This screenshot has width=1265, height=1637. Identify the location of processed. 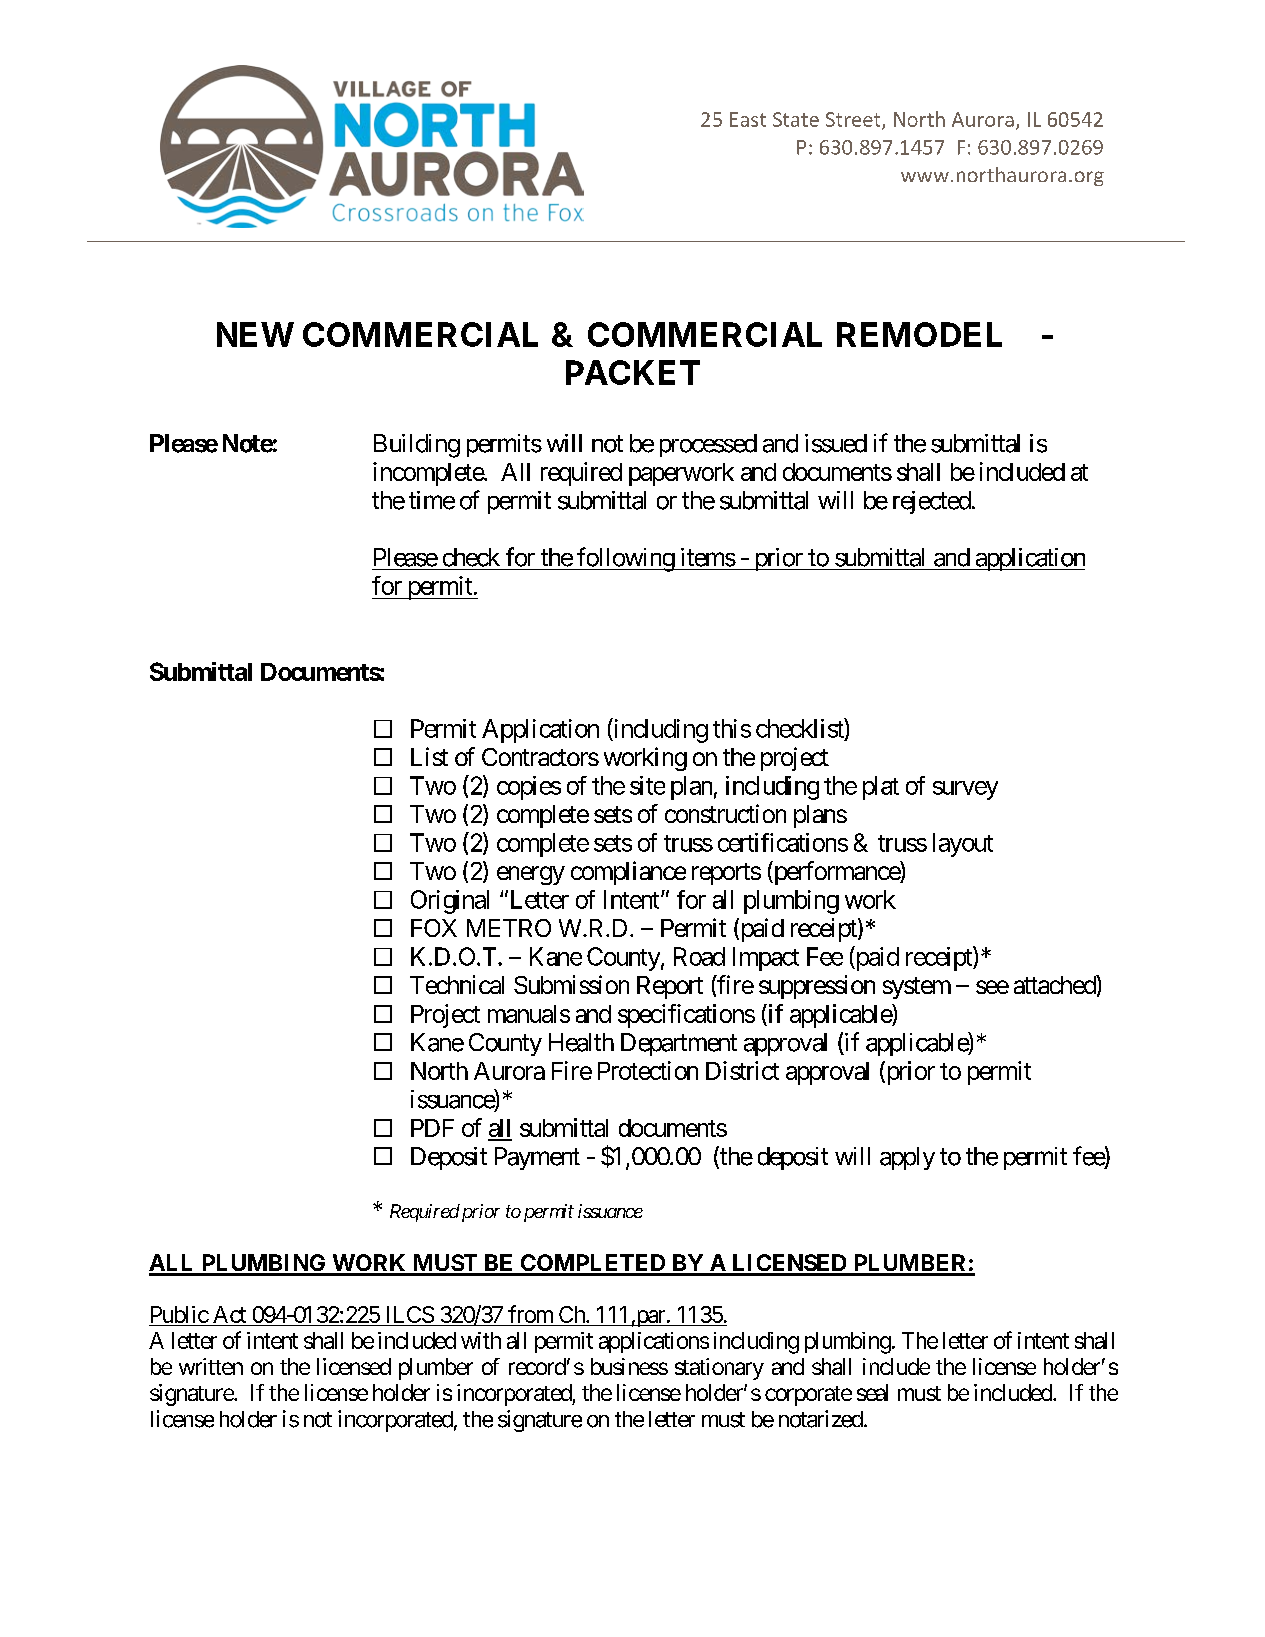
(708, 445).
